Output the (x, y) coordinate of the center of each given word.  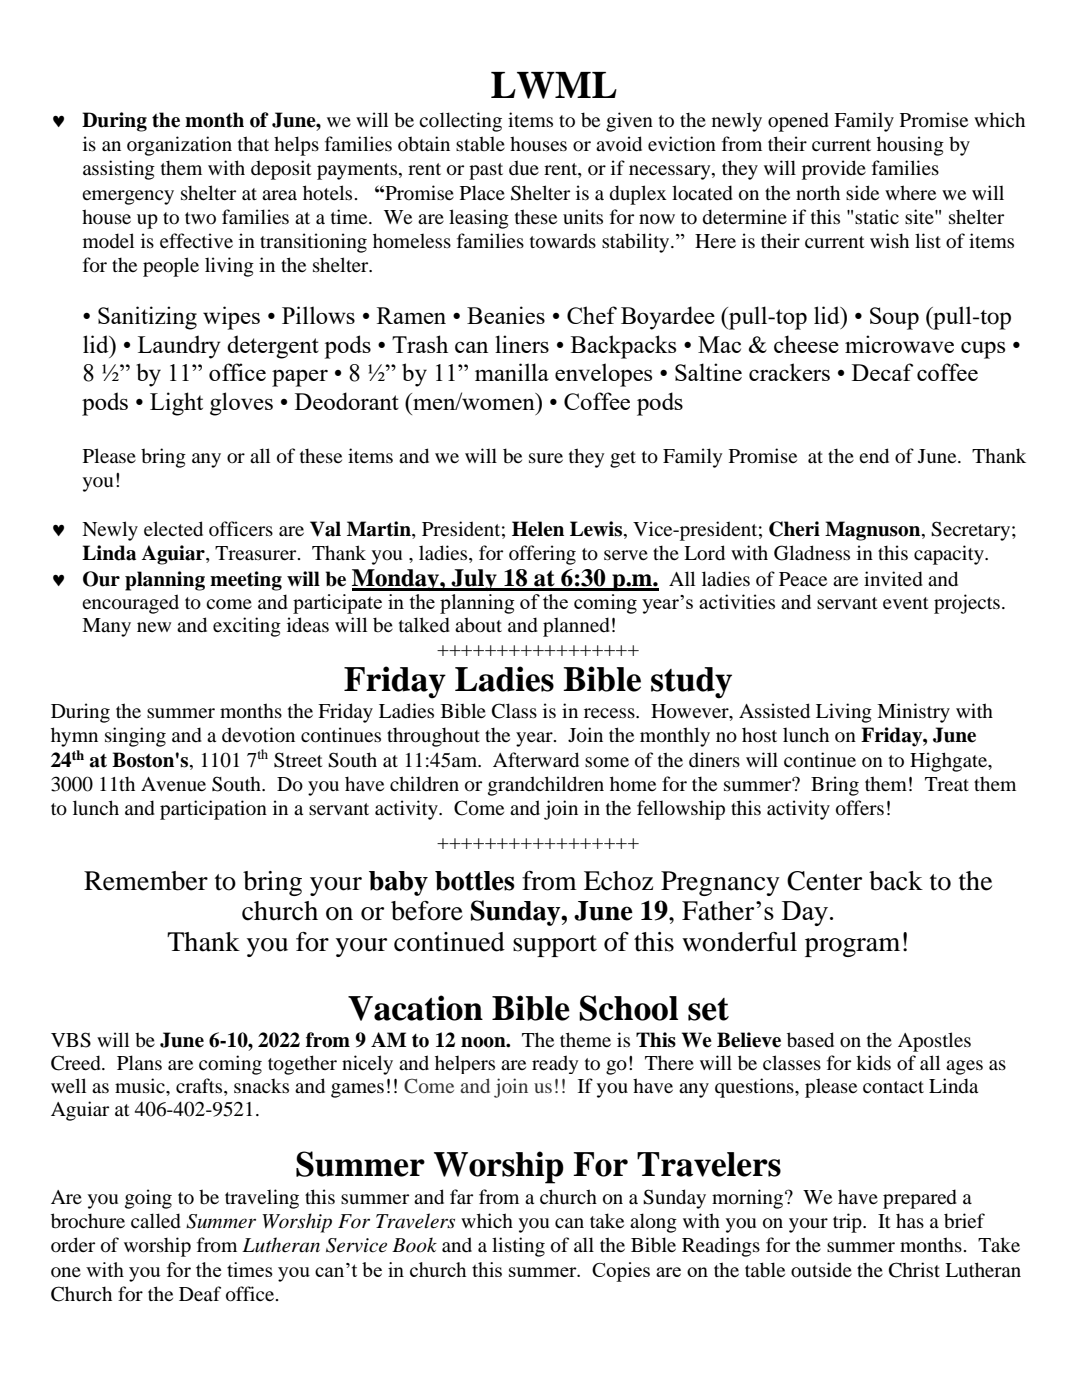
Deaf (200, 1293)
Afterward (536, 760)
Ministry (913, 713)
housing (910, 146)
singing (135, 737)
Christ (914, 1270)
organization (179, 146)
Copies (621, 1272)
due (524, 168)
